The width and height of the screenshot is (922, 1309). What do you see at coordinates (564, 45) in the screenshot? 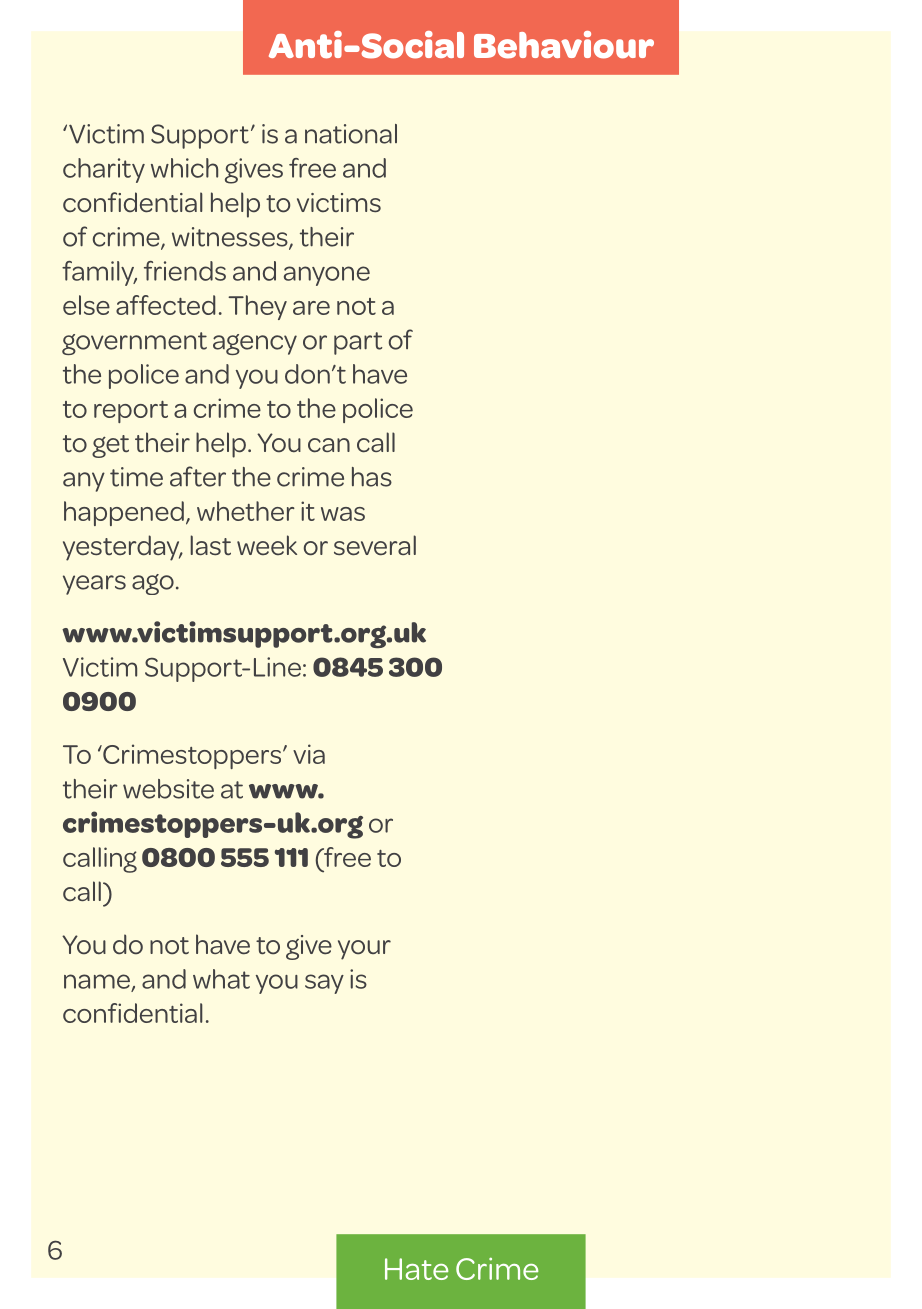
I see `Behaviour` at bounding box center [564, 45].
